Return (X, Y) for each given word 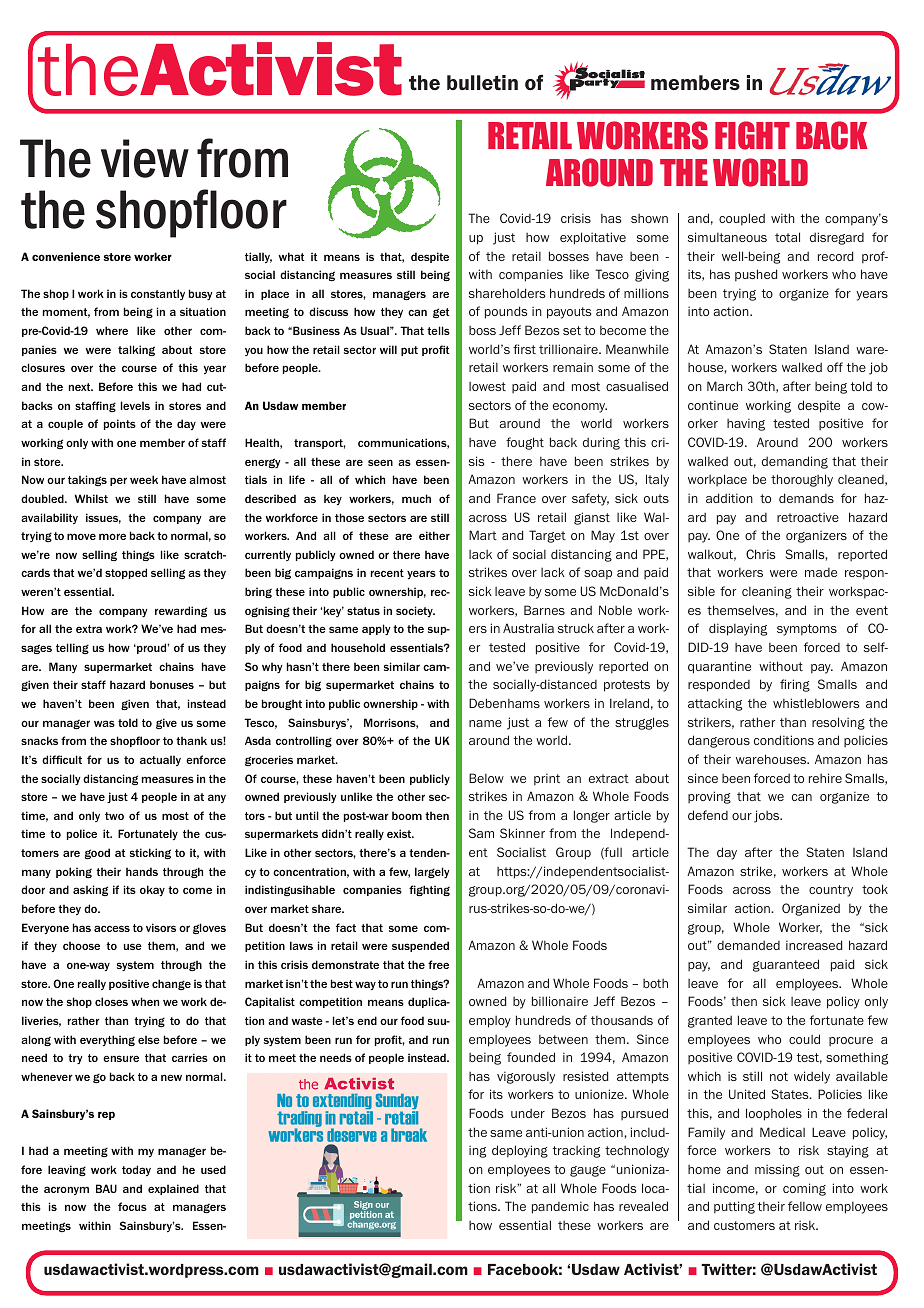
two (114, 816)
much (416, 498)
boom (407, 815)
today (136, 1170)
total (787, 237)
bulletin (482, 83)
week (144, 479)
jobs (768, 816)
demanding (795, 462)
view (145, 158)
